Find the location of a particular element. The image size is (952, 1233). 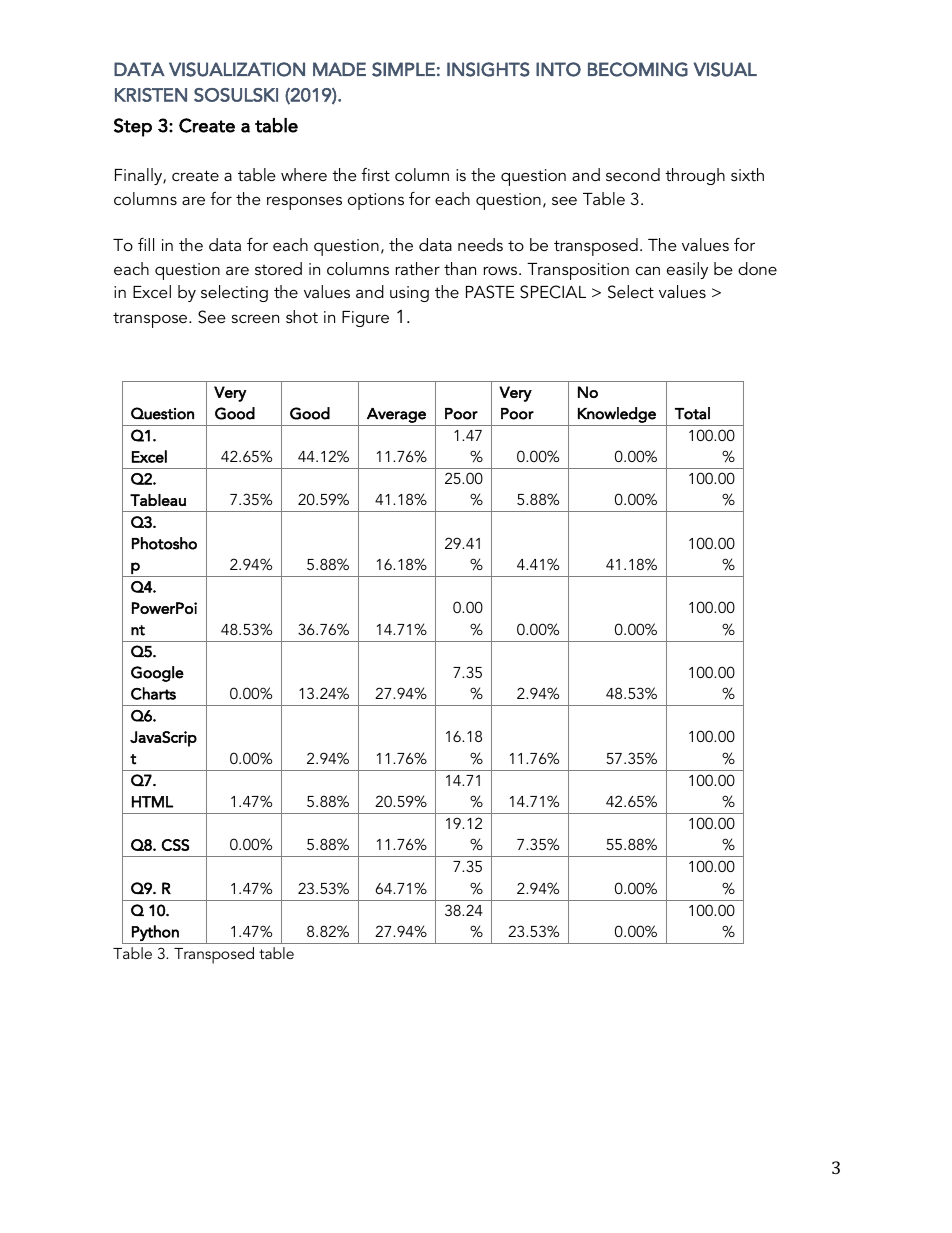

Knowledge is located at coordinates (617, 415).
